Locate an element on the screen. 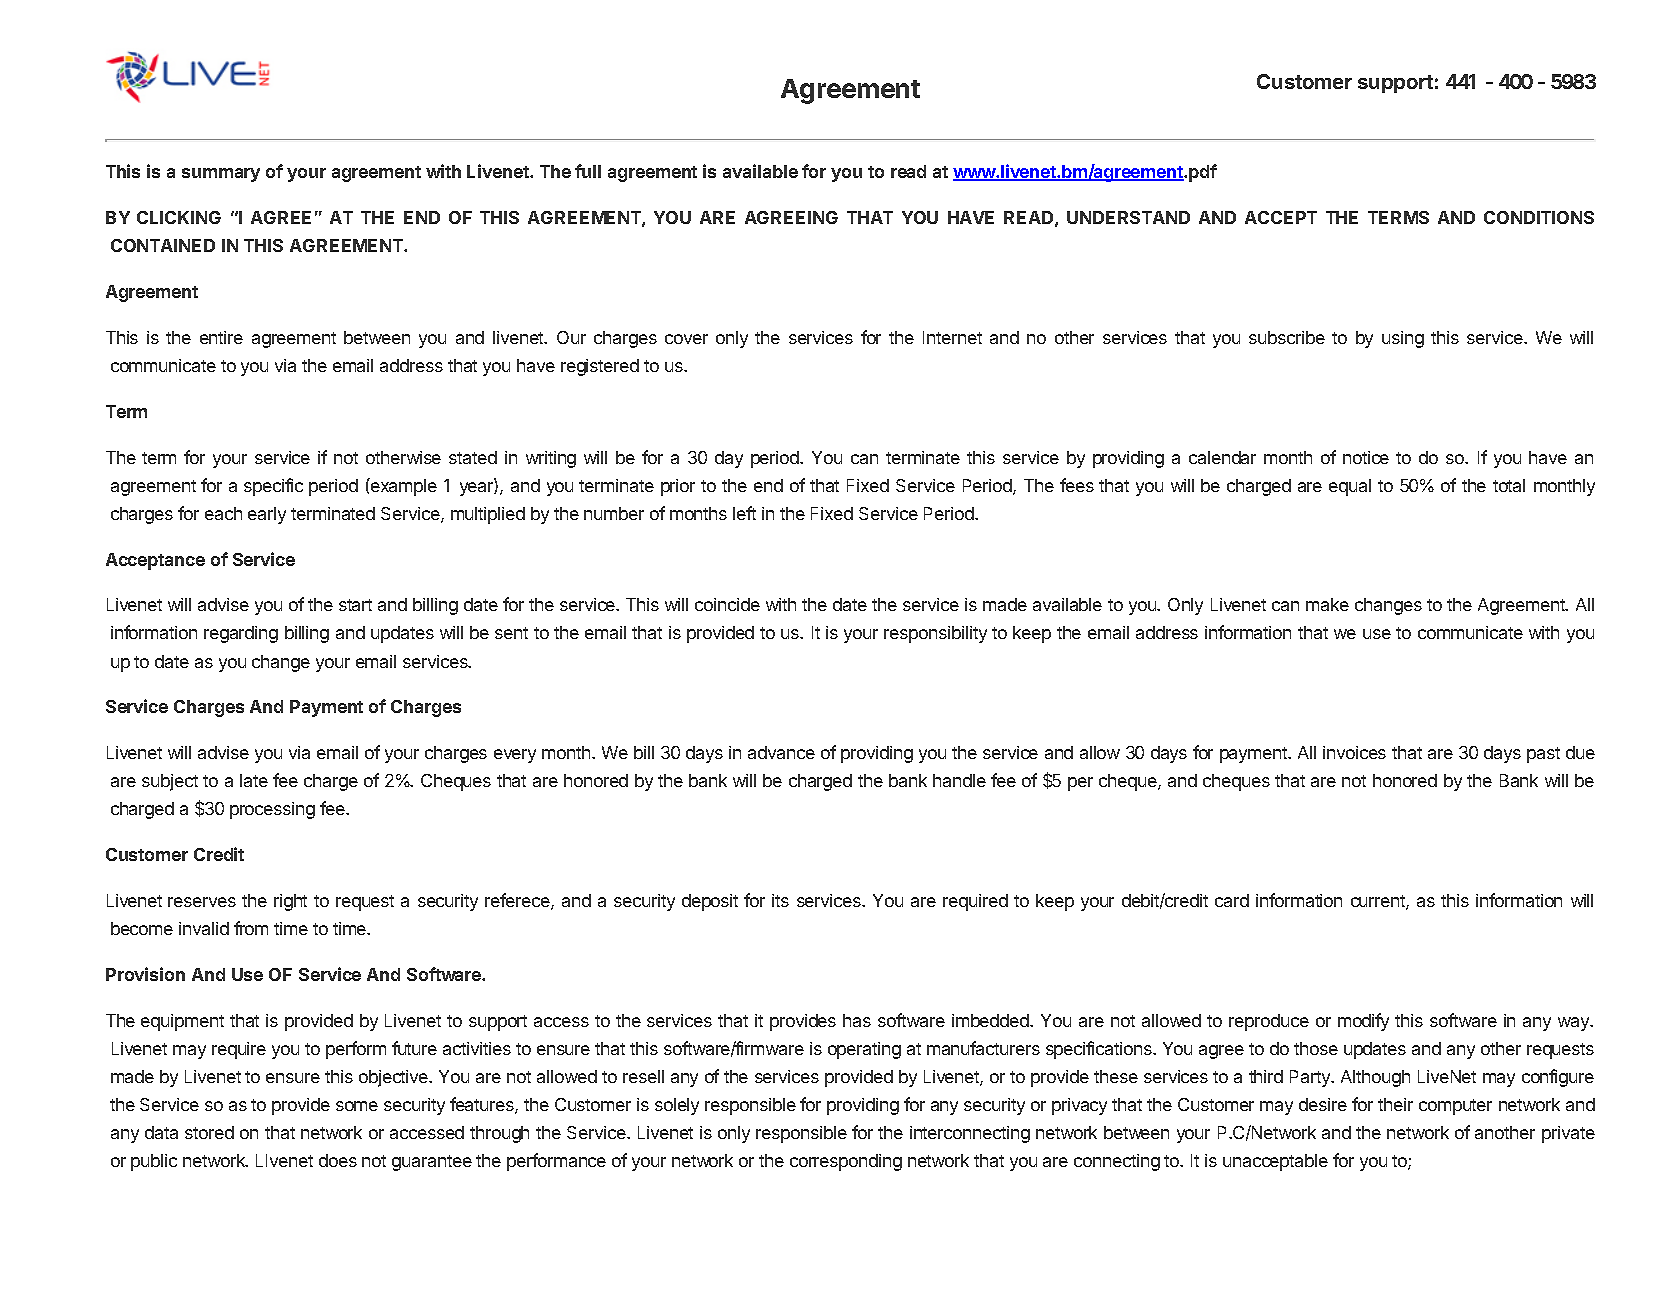 The height and width of the screenshot is (1291, 1670). summary is located at coordinates (221, 175).
